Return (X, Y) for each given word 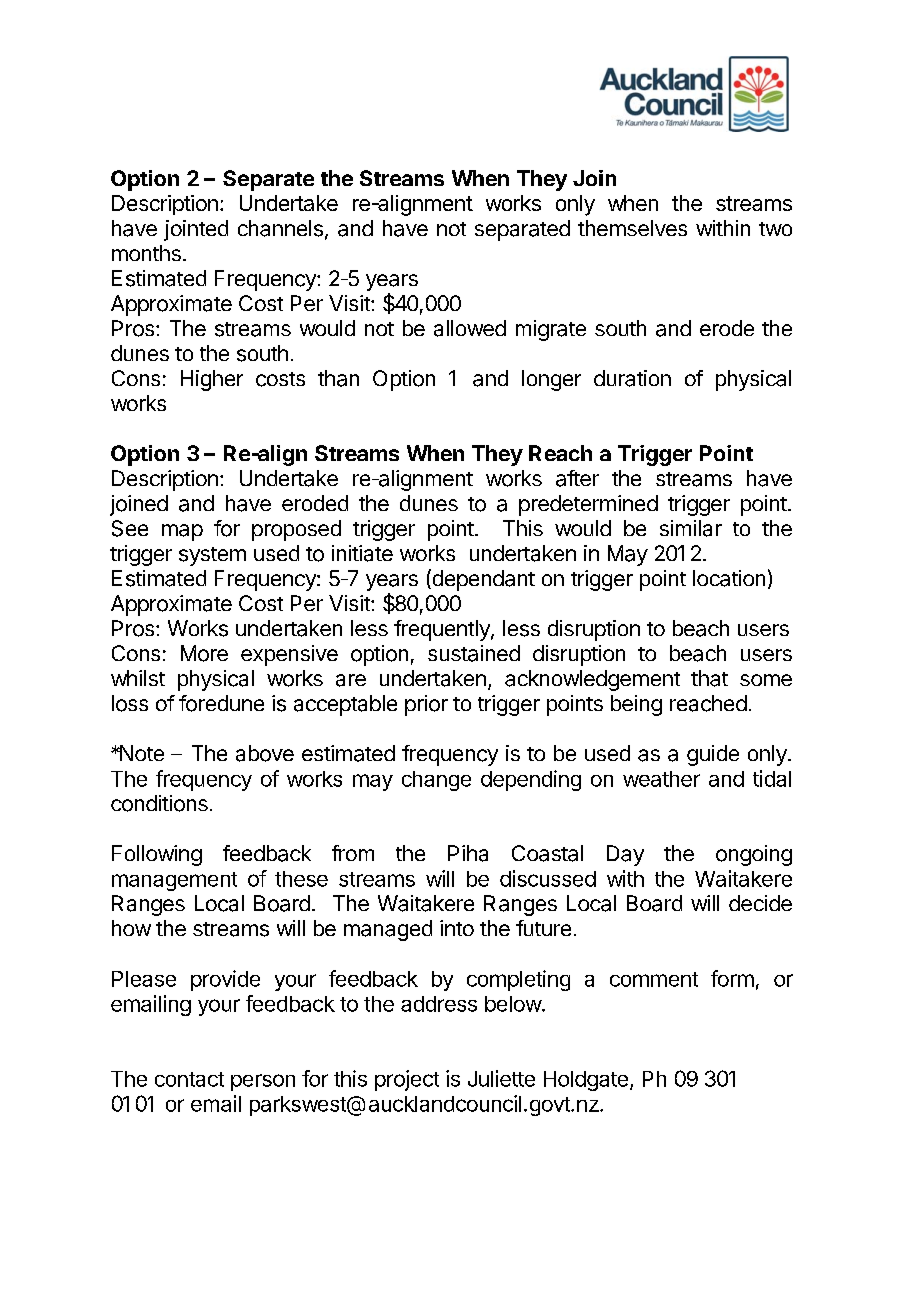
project (407, 1080)
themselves (632, 228)
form (732, 978)
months (146, 253)
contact (189, 1079)
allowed (470, 328)
